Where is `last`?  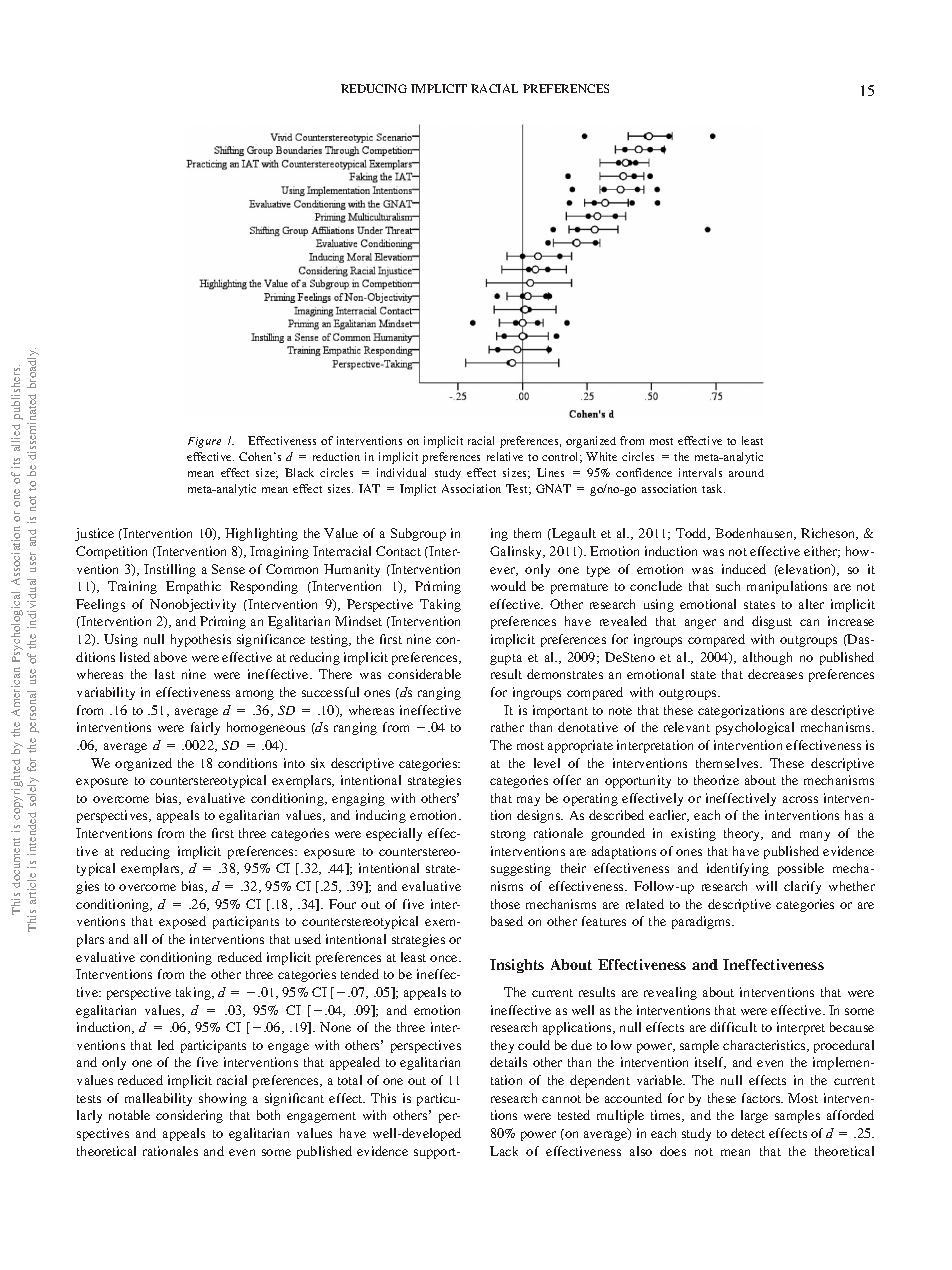 last is located at coordinates (165, 674).
